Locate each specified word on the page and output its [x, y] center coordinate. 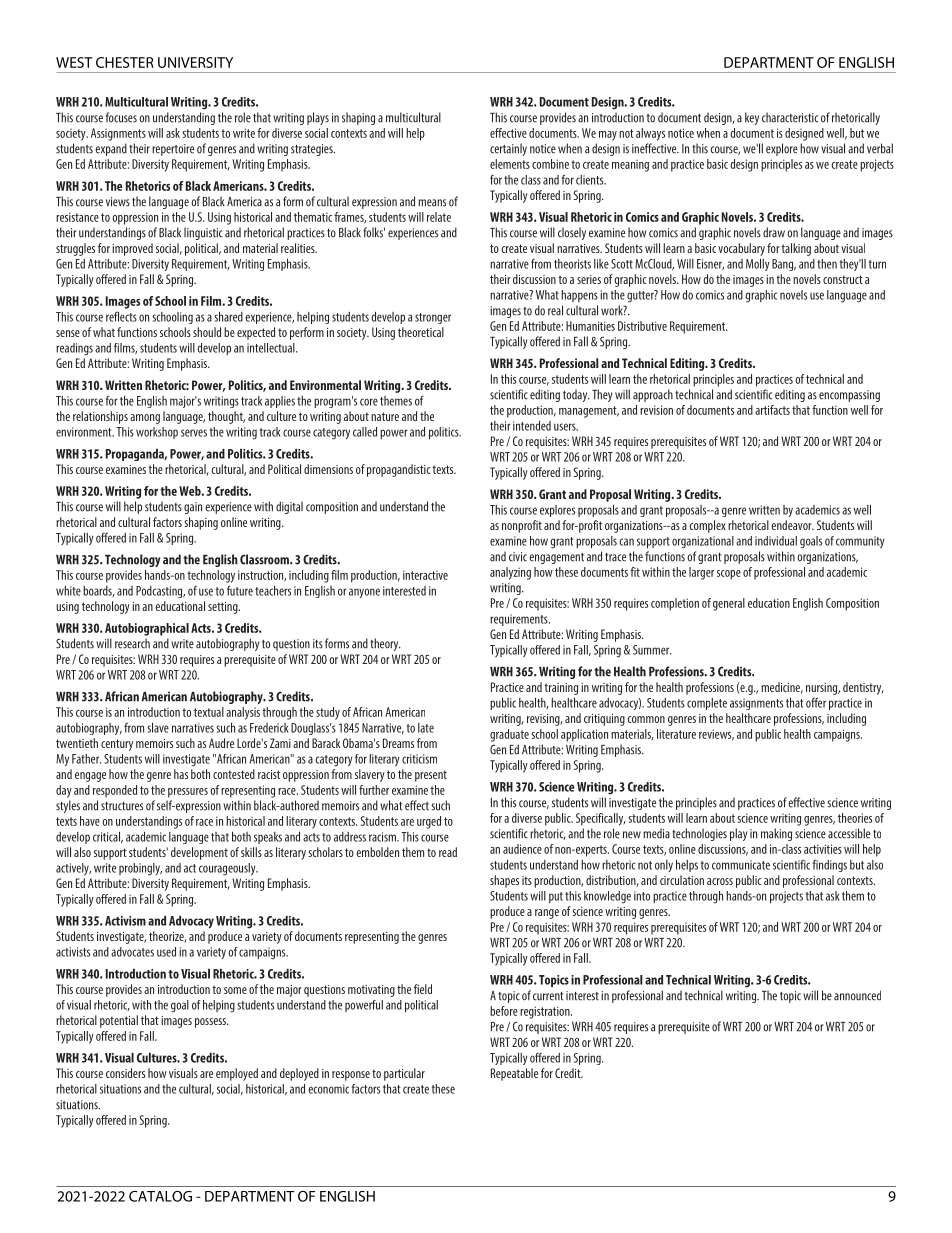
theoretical [421, 332]
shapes [504, 881]
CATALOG [160, 1196]
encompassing [849, 396]
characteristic [790, 117]
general [729, 604]
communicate [741, 865]
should [207, 332]
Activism [125, 921]
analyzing [510, 573]
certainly [508, 149]
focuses [121, 117]
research [132, 643]
